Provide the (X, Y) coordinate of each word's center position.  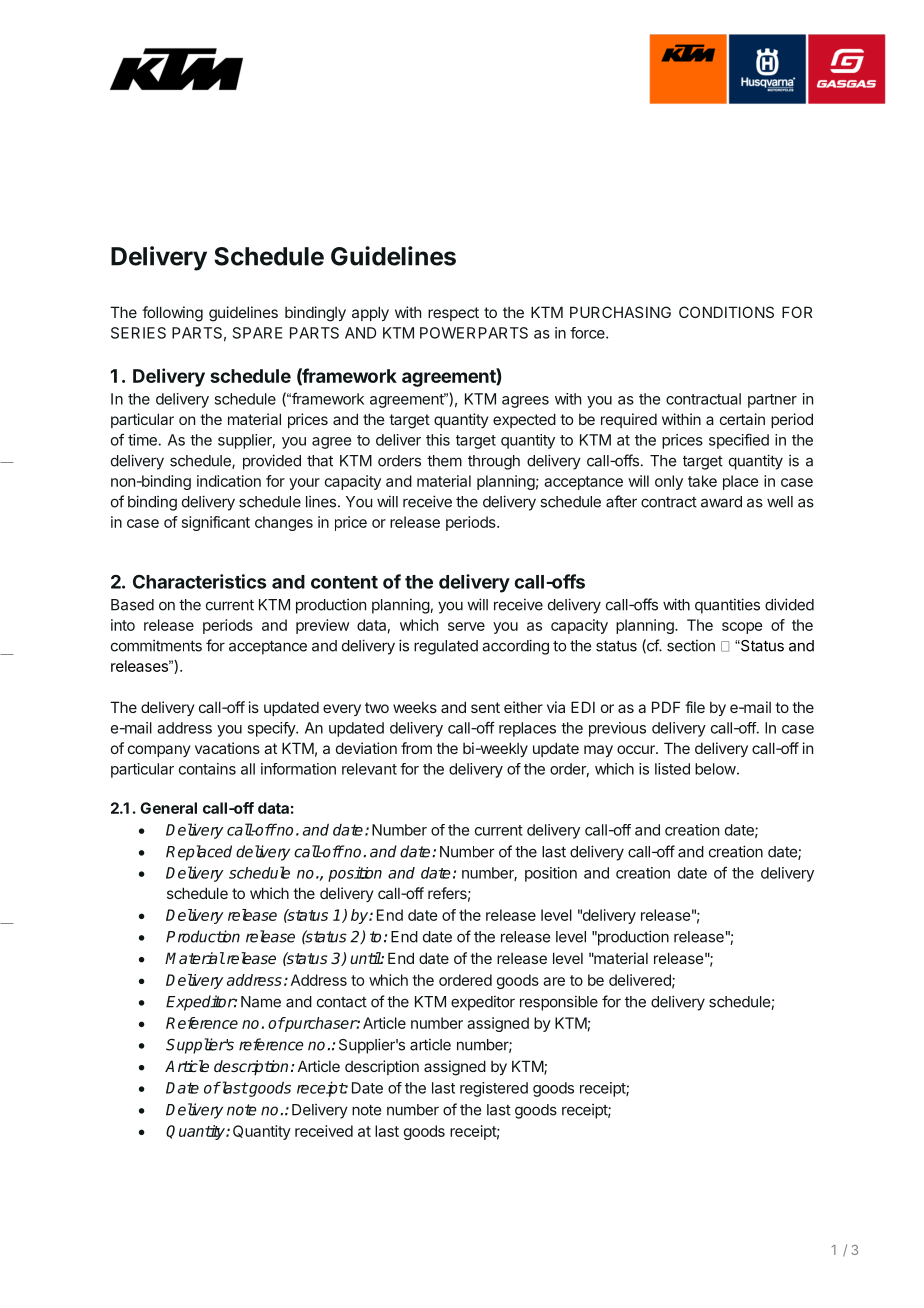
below (715, 769)
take (702, 481)
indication (229, 481)
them (444, 461)
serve (466, 626)
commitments (156, 645)
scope (742, 628)
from (416, 748)
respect (453, 314)
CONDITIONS (726, 312)
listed (672, 769)
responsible (559, 1003)
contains (207, 769)
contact (342, 1002)
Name (261, 1002)
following (172, 314)
